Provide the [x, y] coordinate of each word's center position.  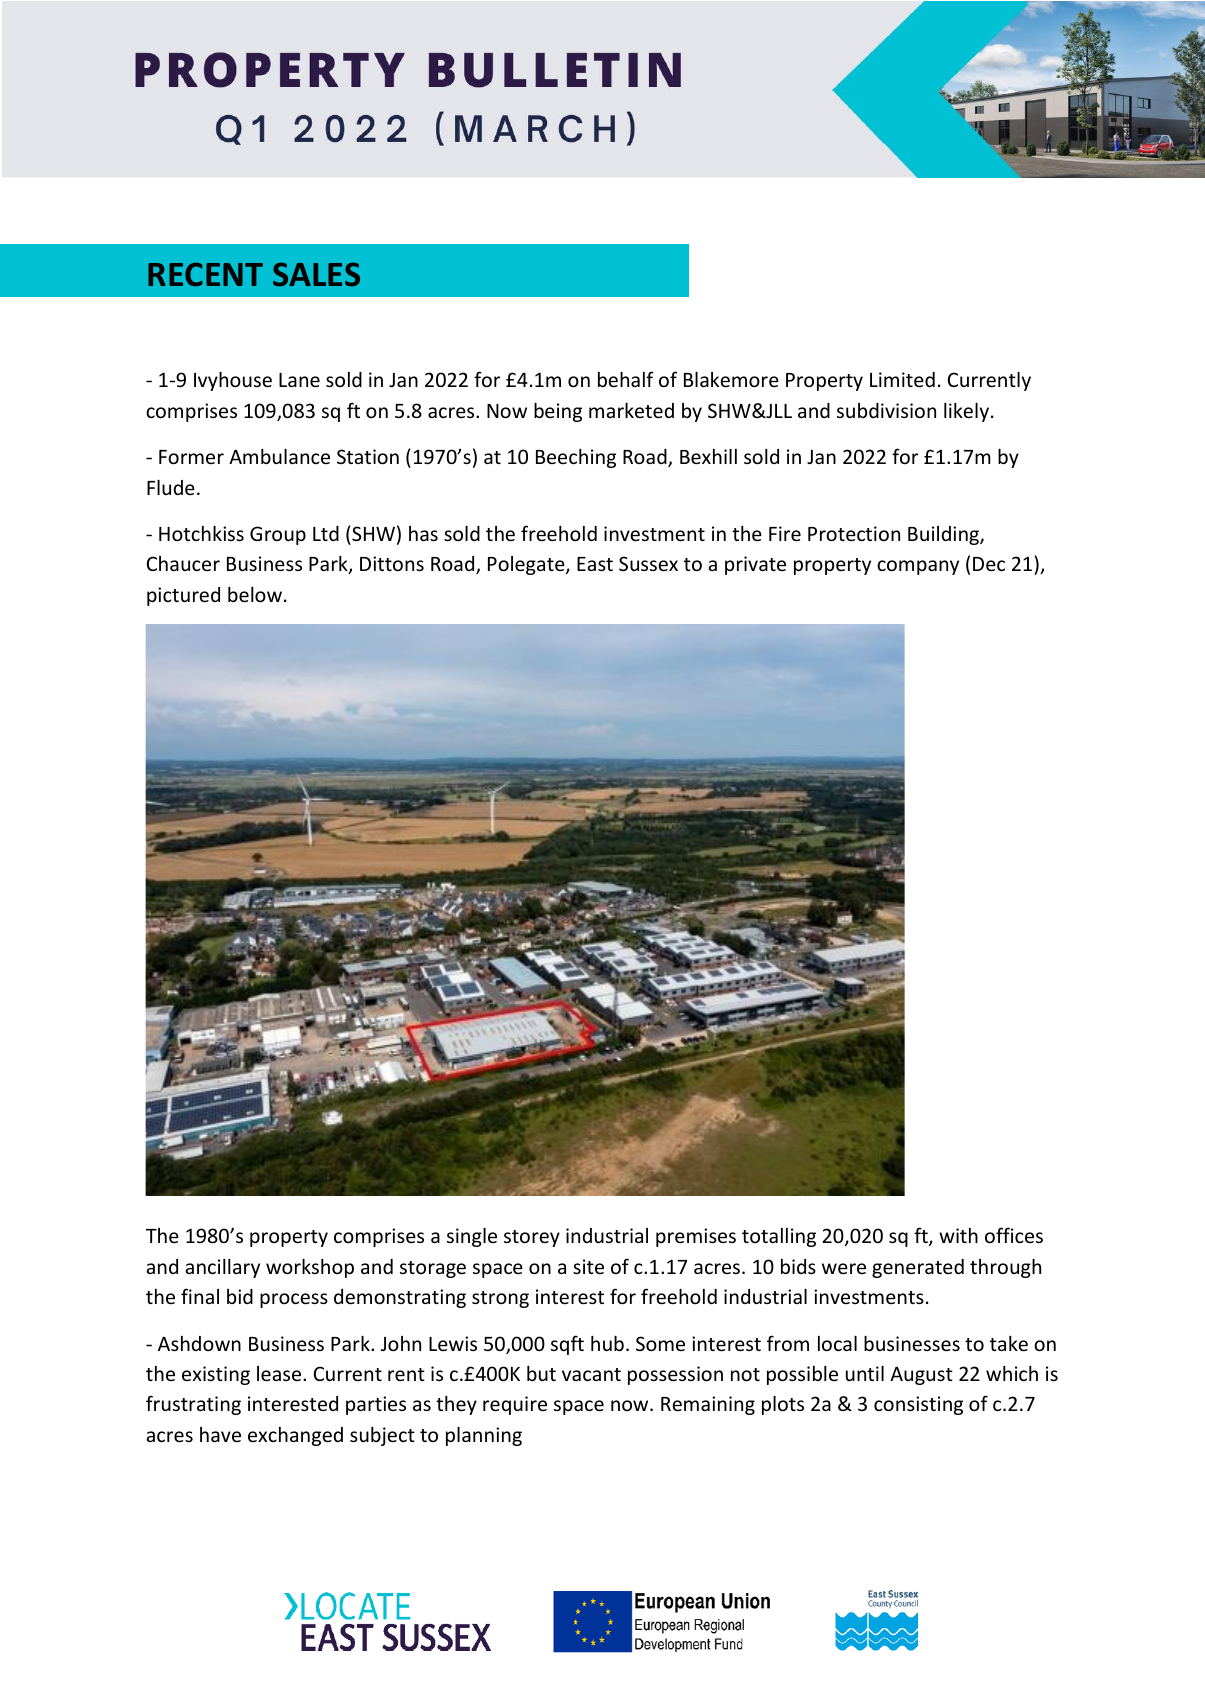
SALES [316, 274]
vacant [591, 1374]
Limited [902, 379]
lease [280, 1373]
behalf [626, 379]
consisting [918, 1405]
